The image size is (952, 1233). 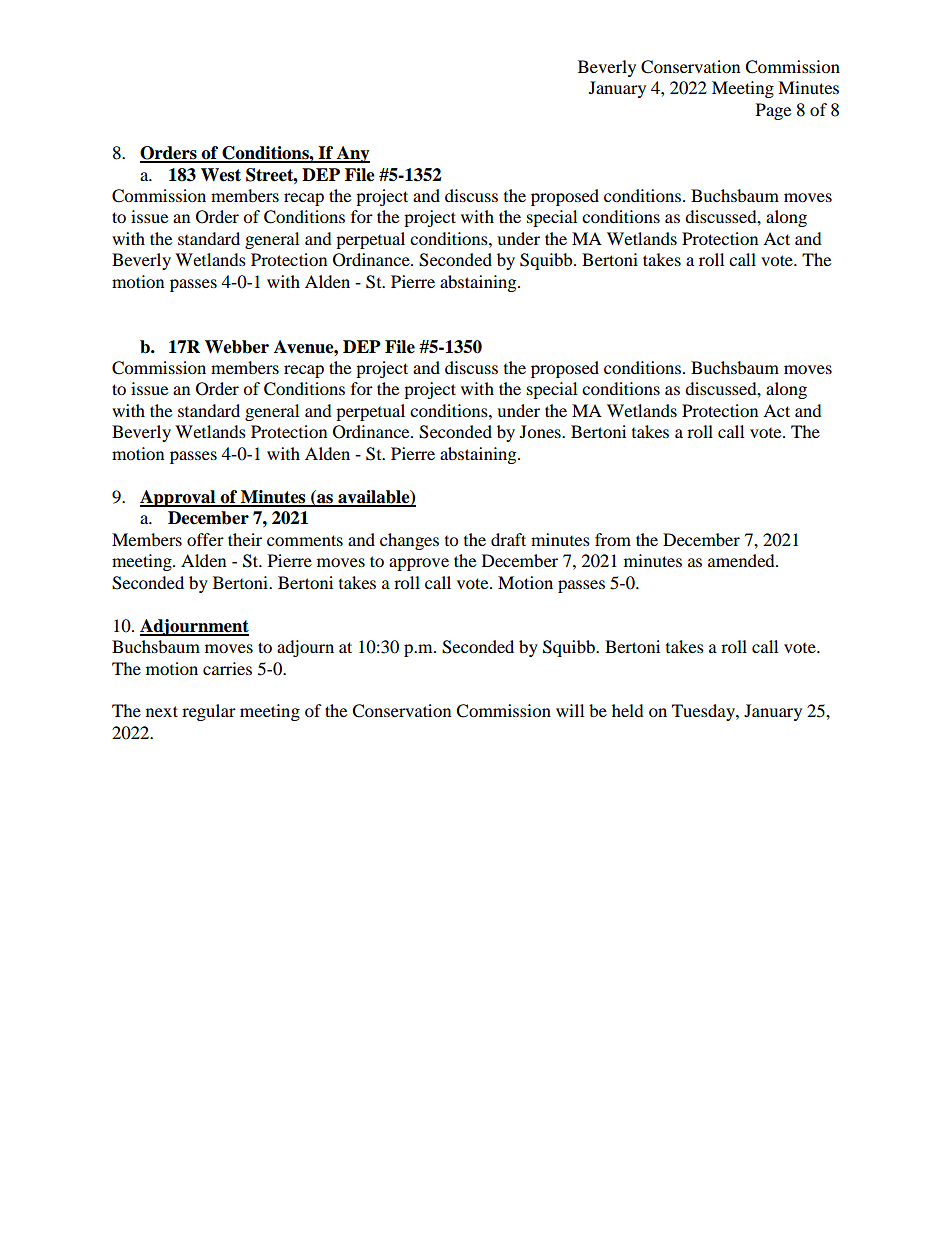 I want to click on from, so click(x=613, y=539).
